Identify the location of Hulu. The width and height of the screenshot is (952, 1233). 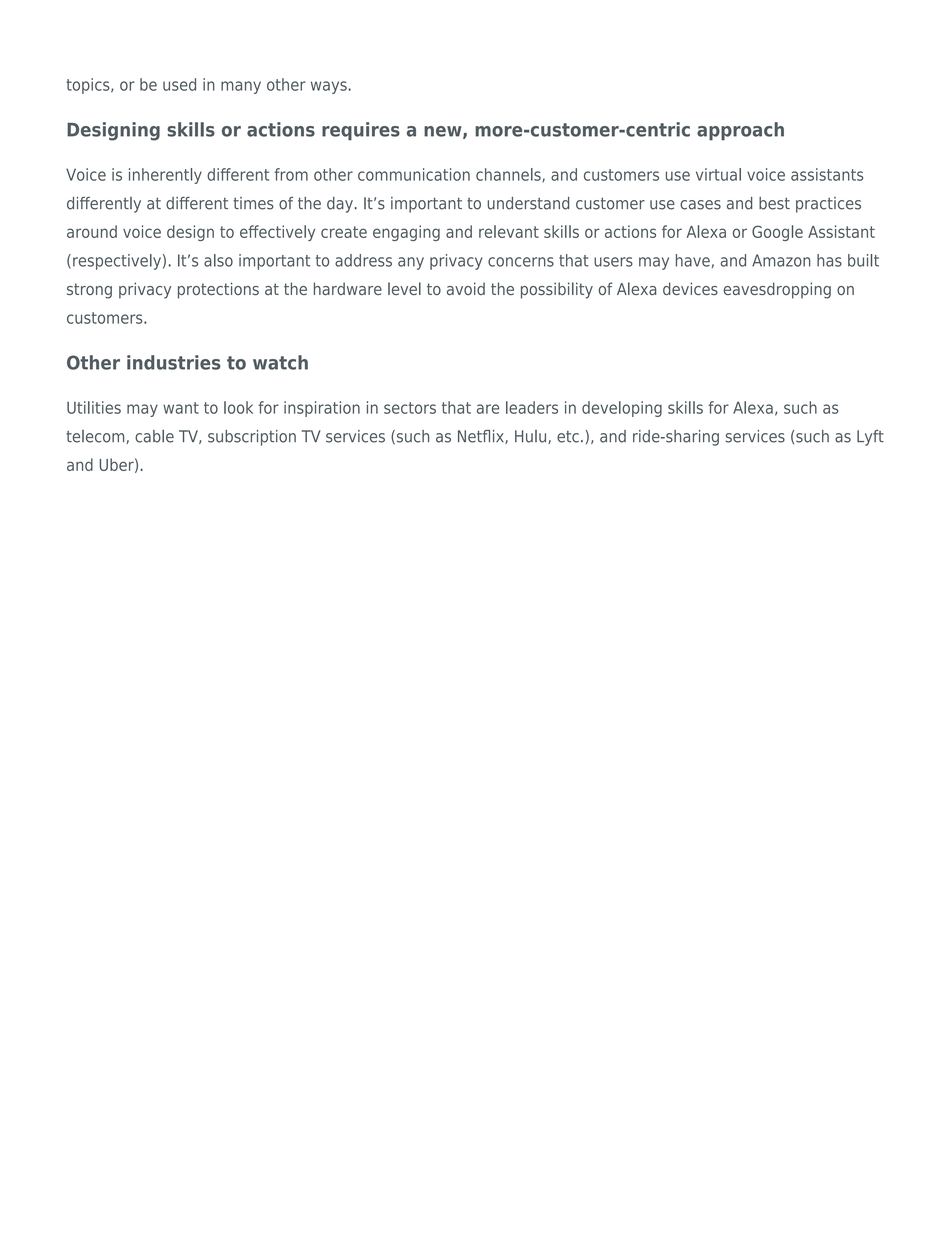
(532, 437).
